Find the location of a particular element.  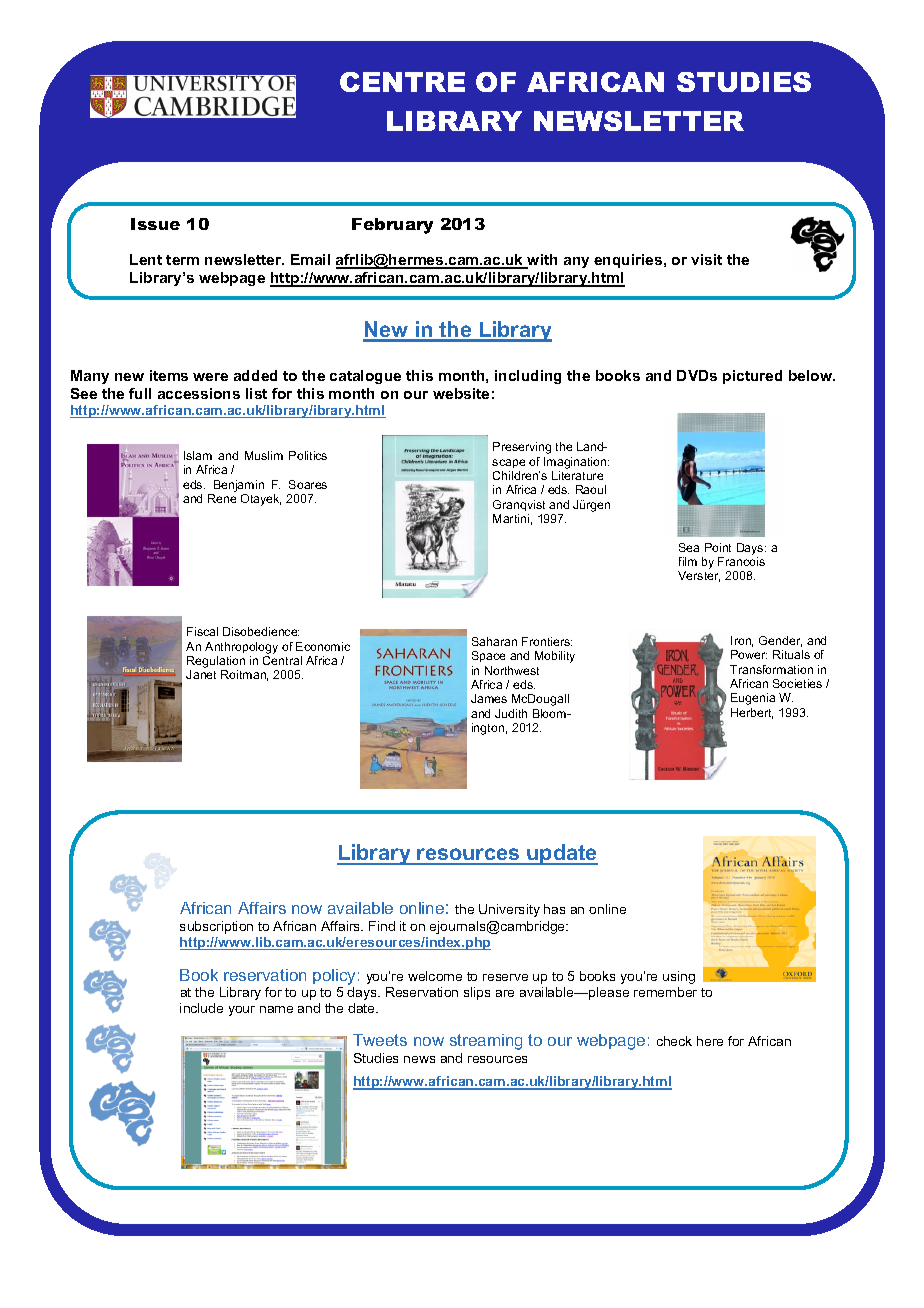

website is located at coordinates (461, 393).
